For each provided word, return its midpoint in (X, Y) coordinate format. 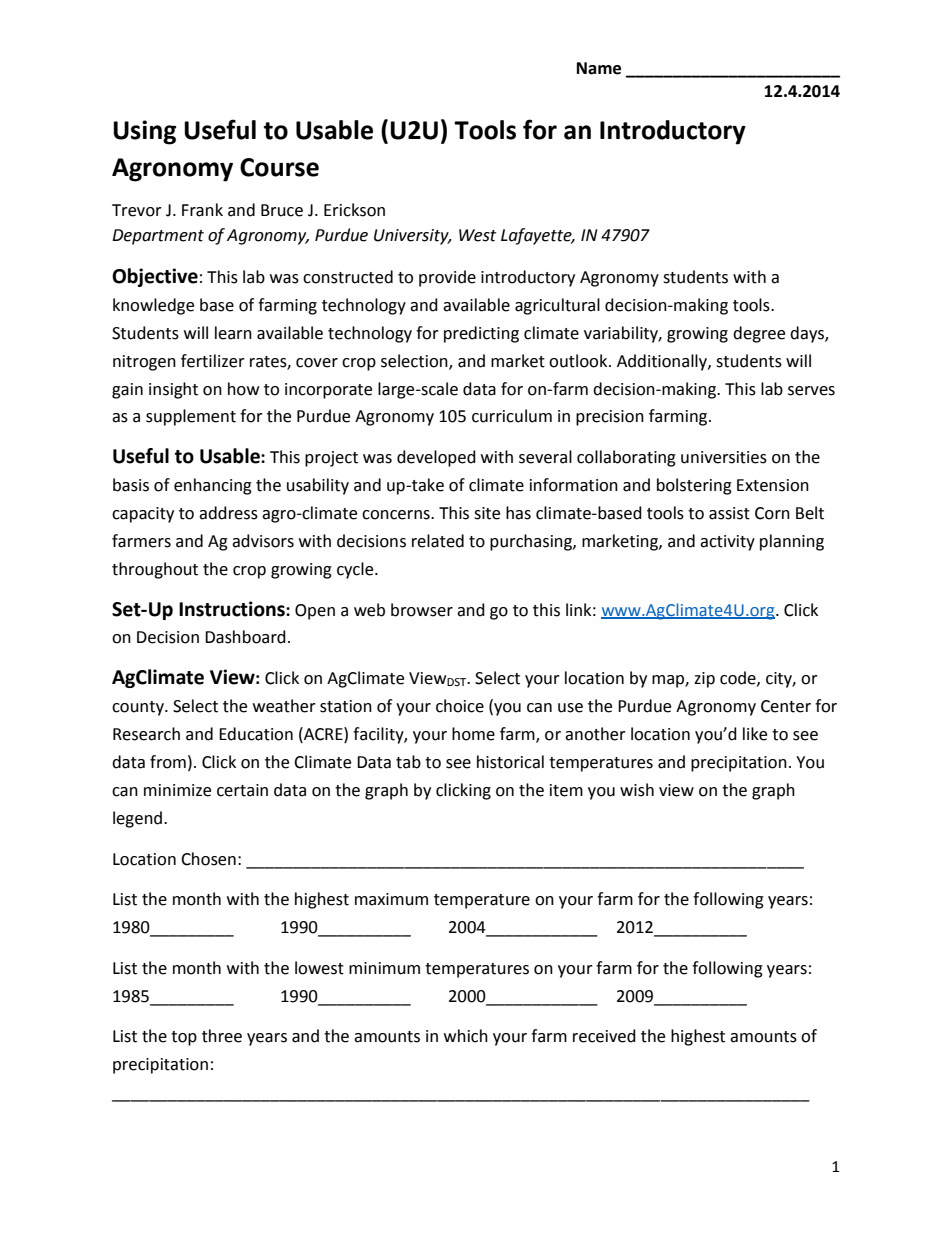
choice (460, 706)
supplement (191, 417)
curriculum (512, 416)
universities (724, 457)
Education (256, 734)
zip (704, 680)
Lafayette (537, 236)
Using (144, 132)
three (222, 1036)
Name (599, 68)
